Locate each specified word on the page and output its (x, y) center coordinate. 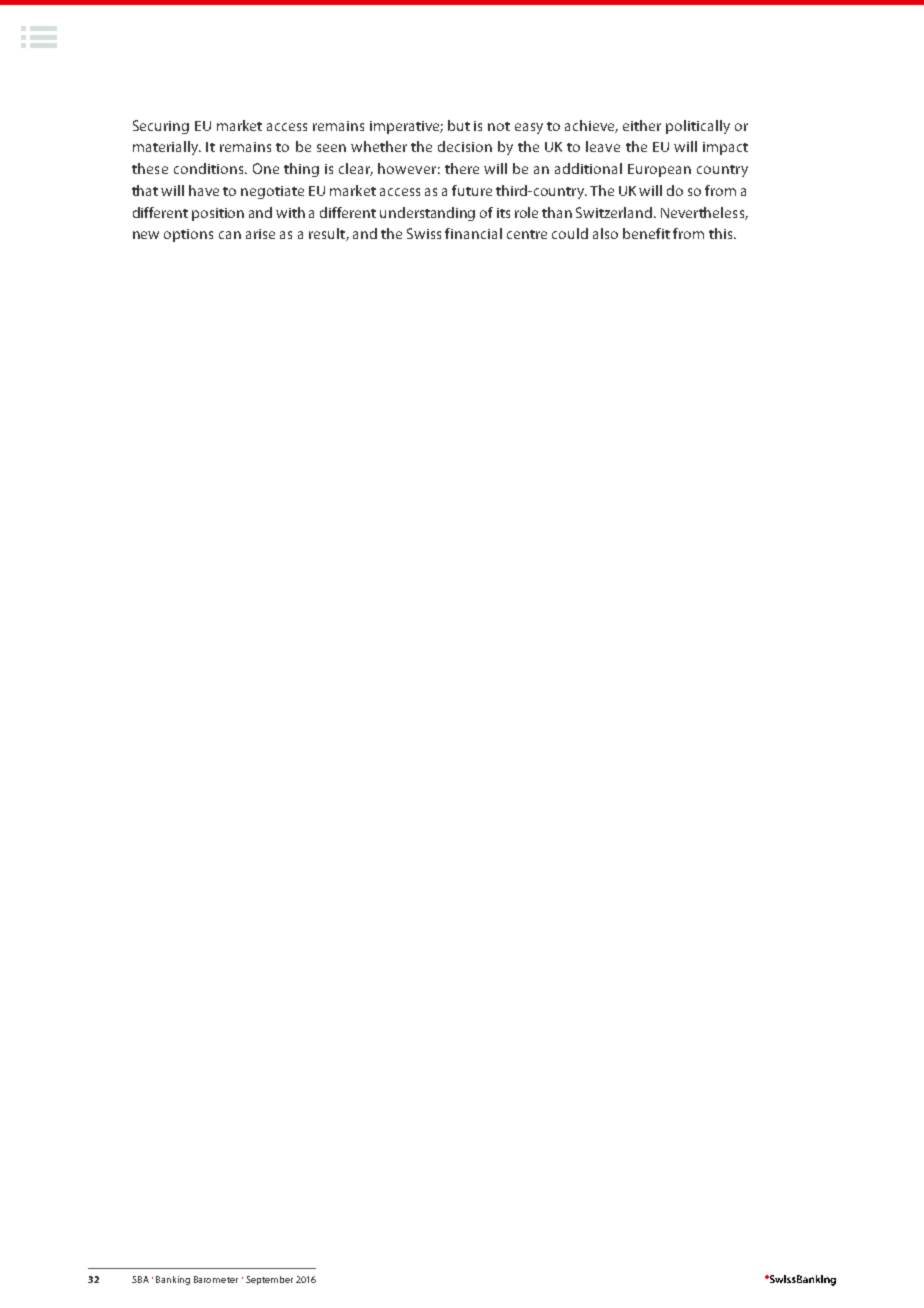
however (407, 168)
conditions (210, 168)
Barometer (216, 1279)
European (659, 170)
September (269, 1280)
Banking (173, 1280)
